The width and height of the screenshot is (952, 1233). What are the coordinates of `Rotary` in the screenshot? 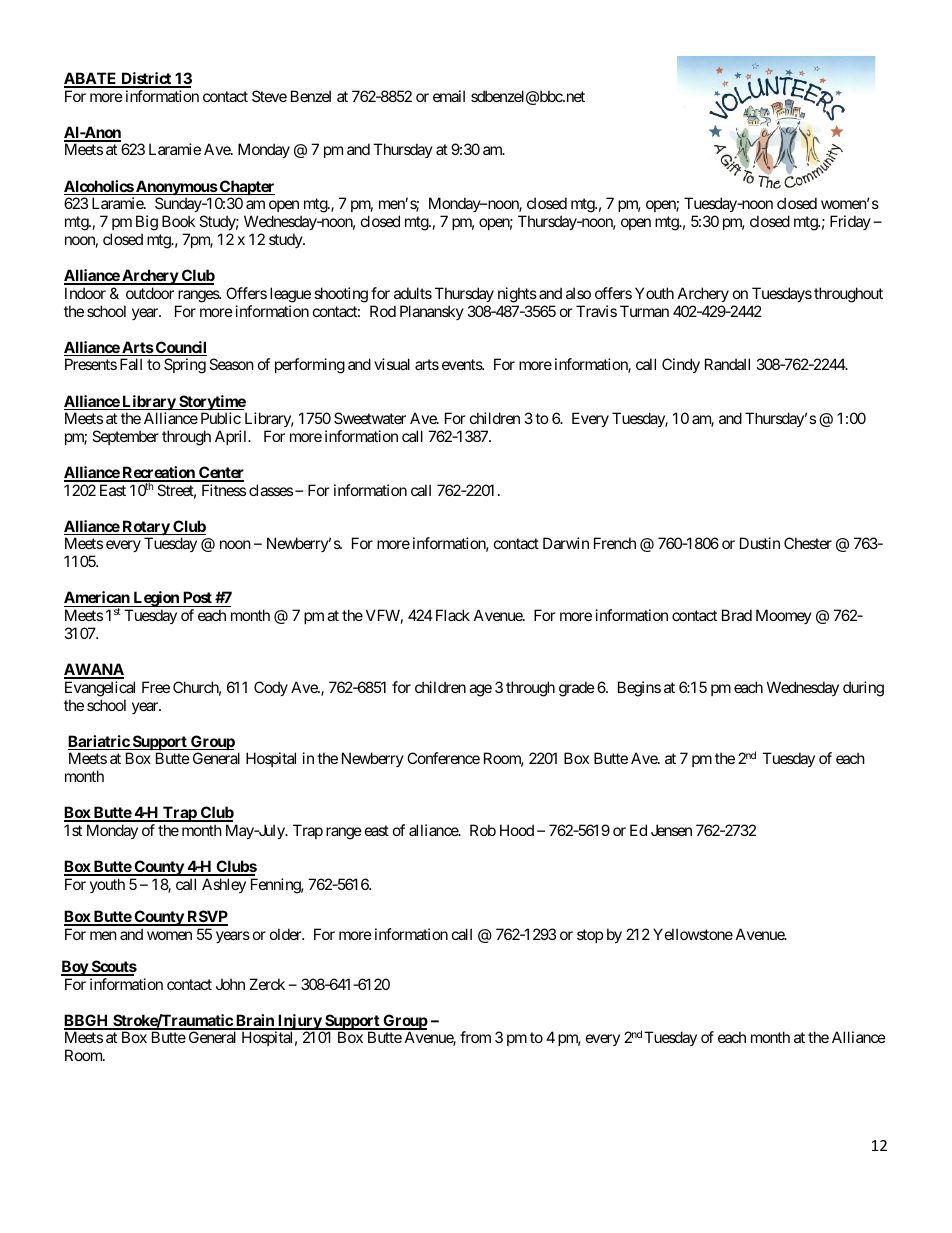 It's located at (145, 529).
